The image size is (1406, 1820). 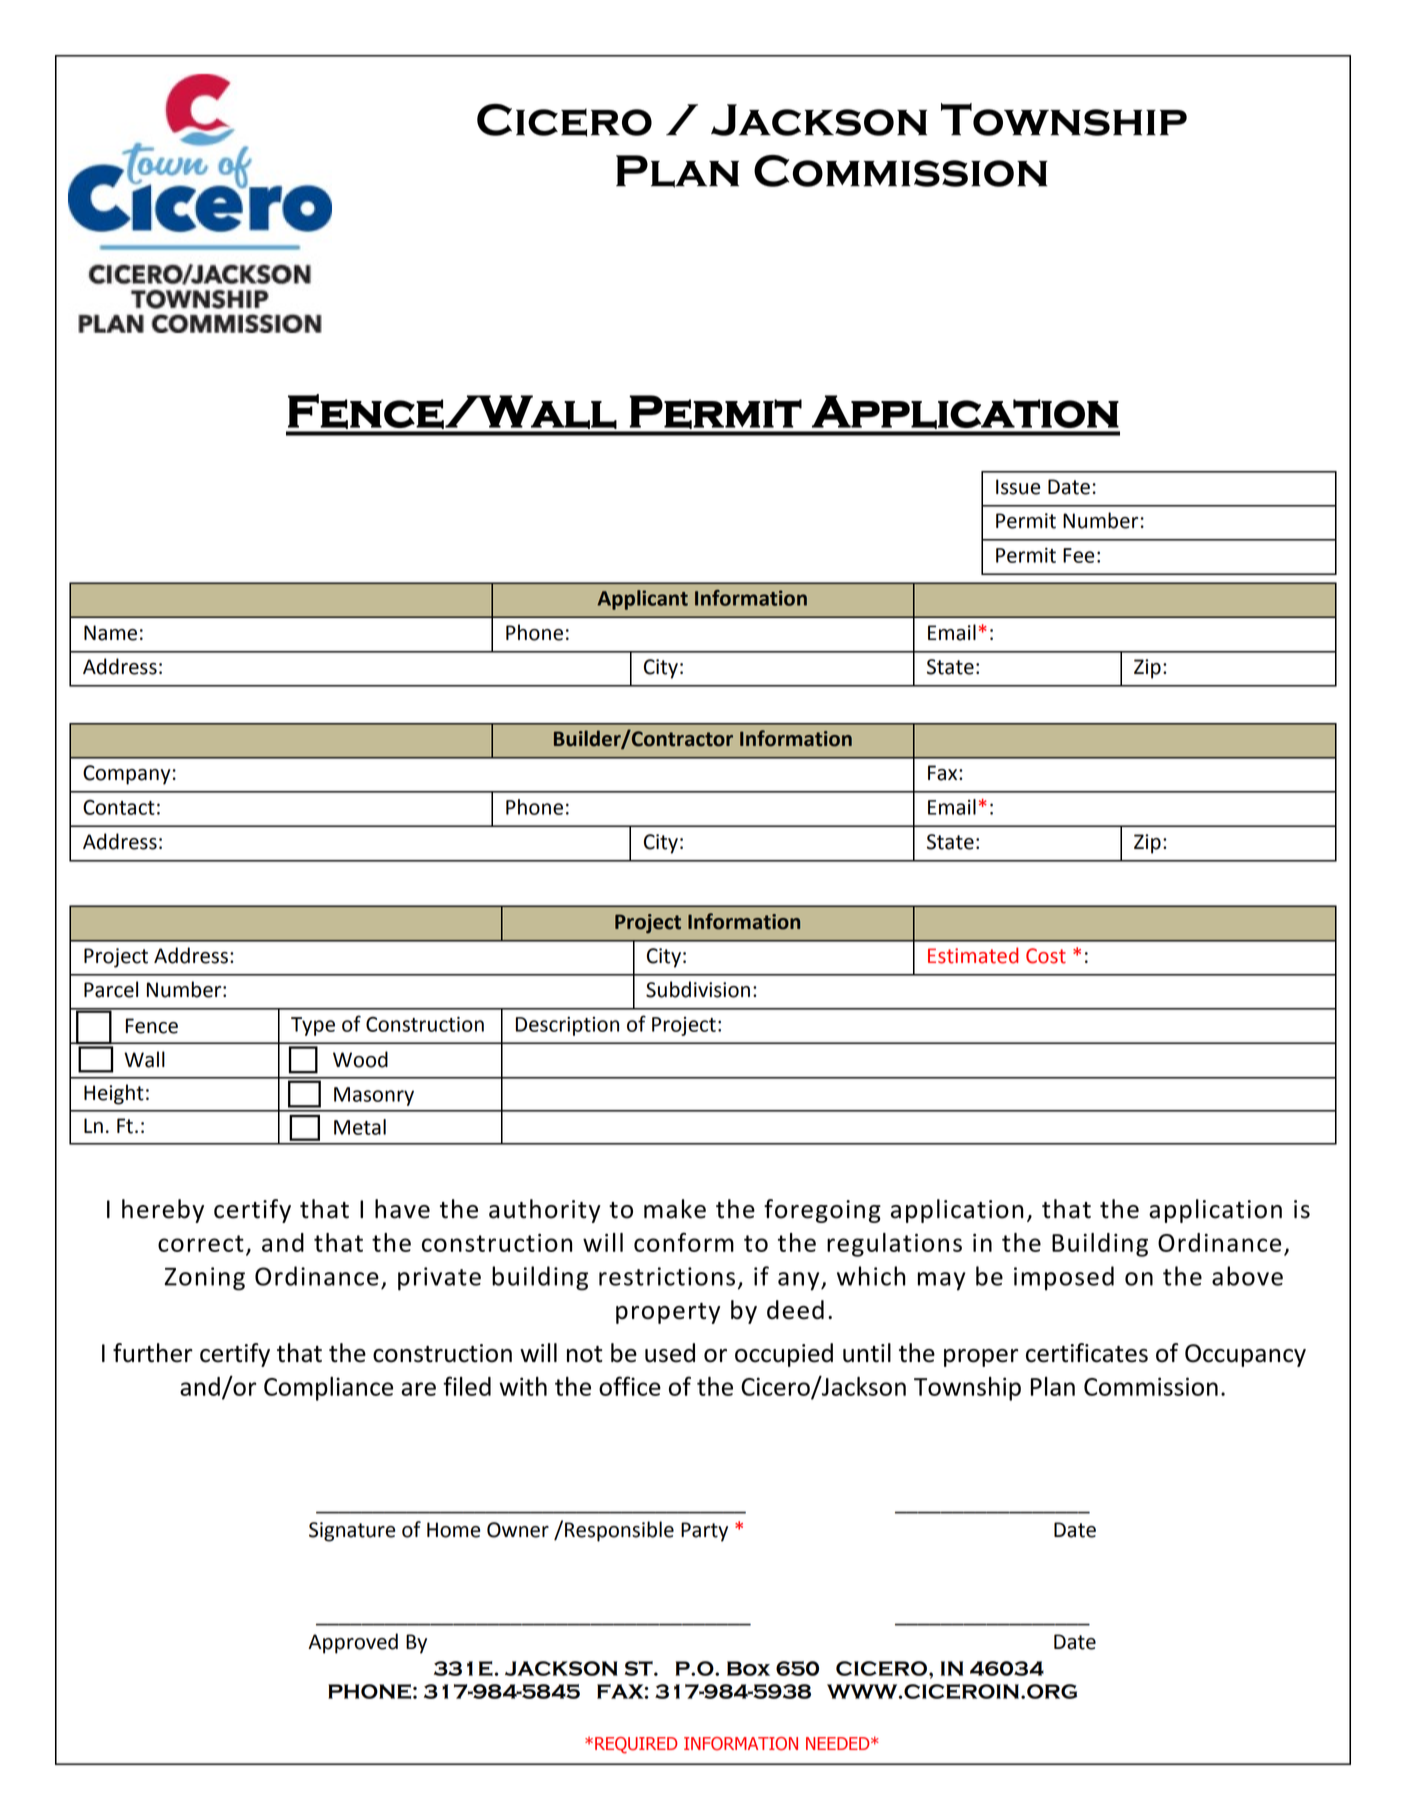 I want to click on Applicant, so click(x=642, y=600).
